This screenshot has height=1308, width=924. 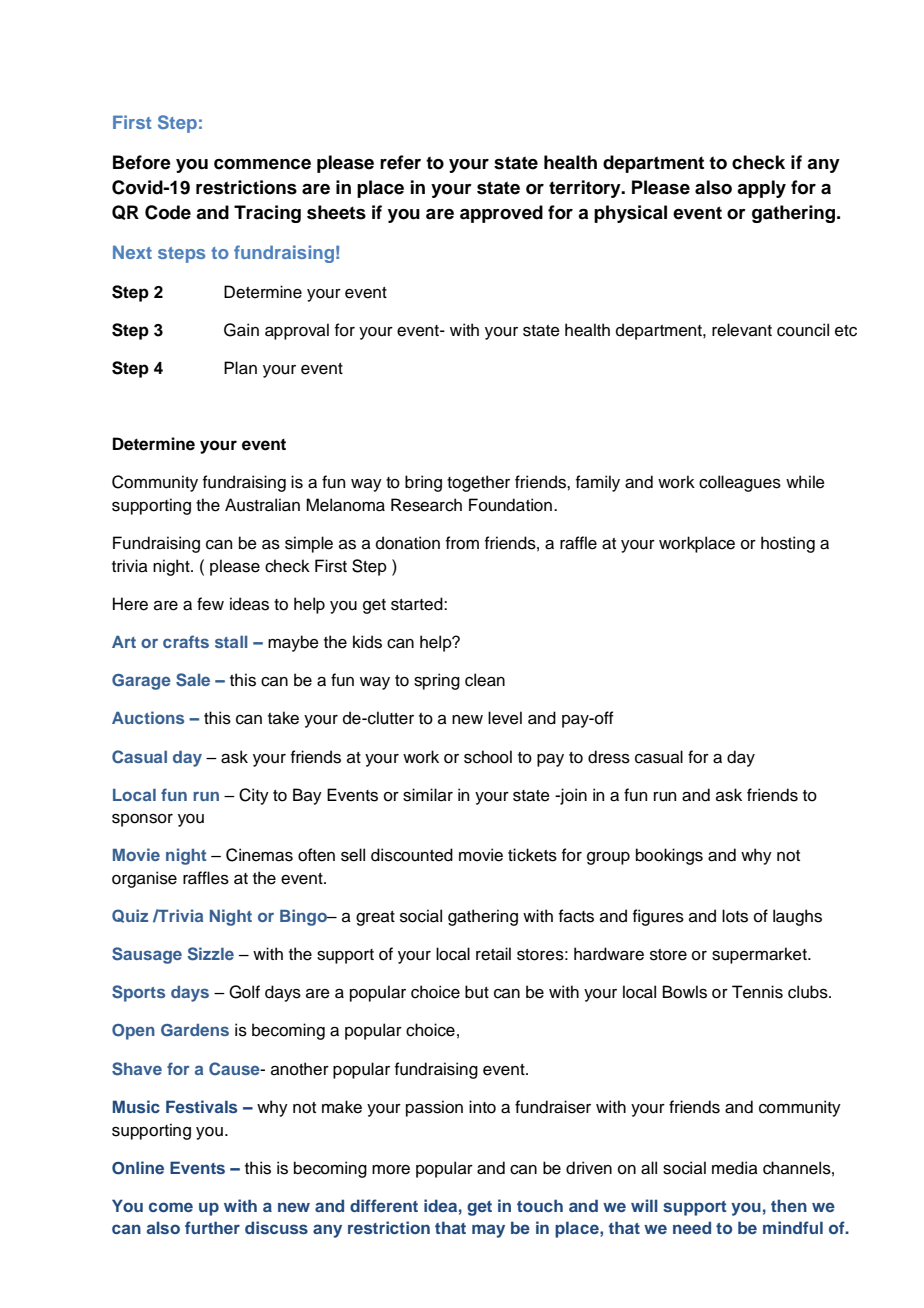 What do you see at coordinates (493, 954) in the screenshot?
I see `retail` at bounding box center [493, 954].
